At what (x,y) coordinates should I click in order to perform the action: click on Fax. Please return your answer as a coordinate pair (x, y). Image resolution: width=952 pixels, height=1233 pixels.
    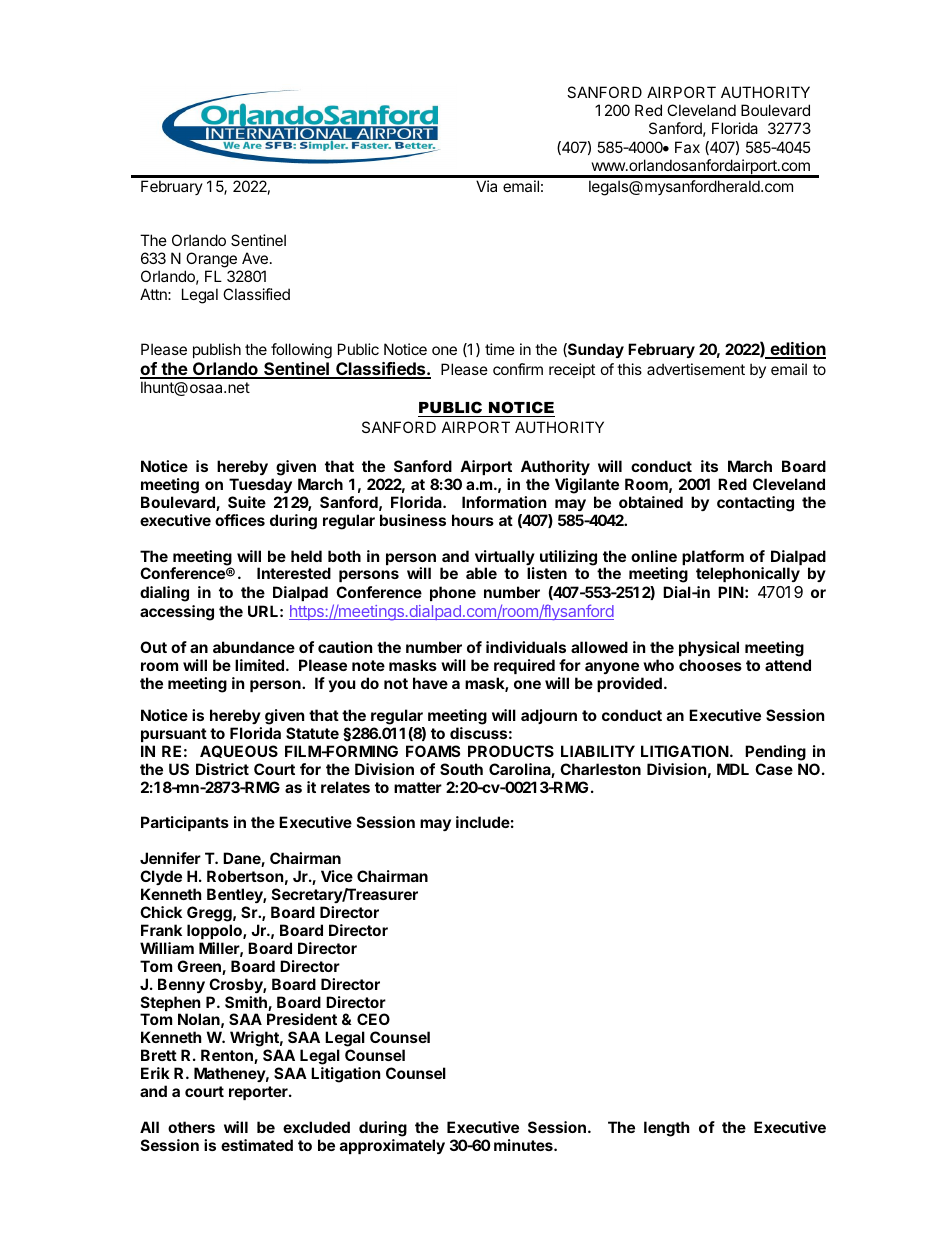
    Looking at the image, I should click on (687, 147).
